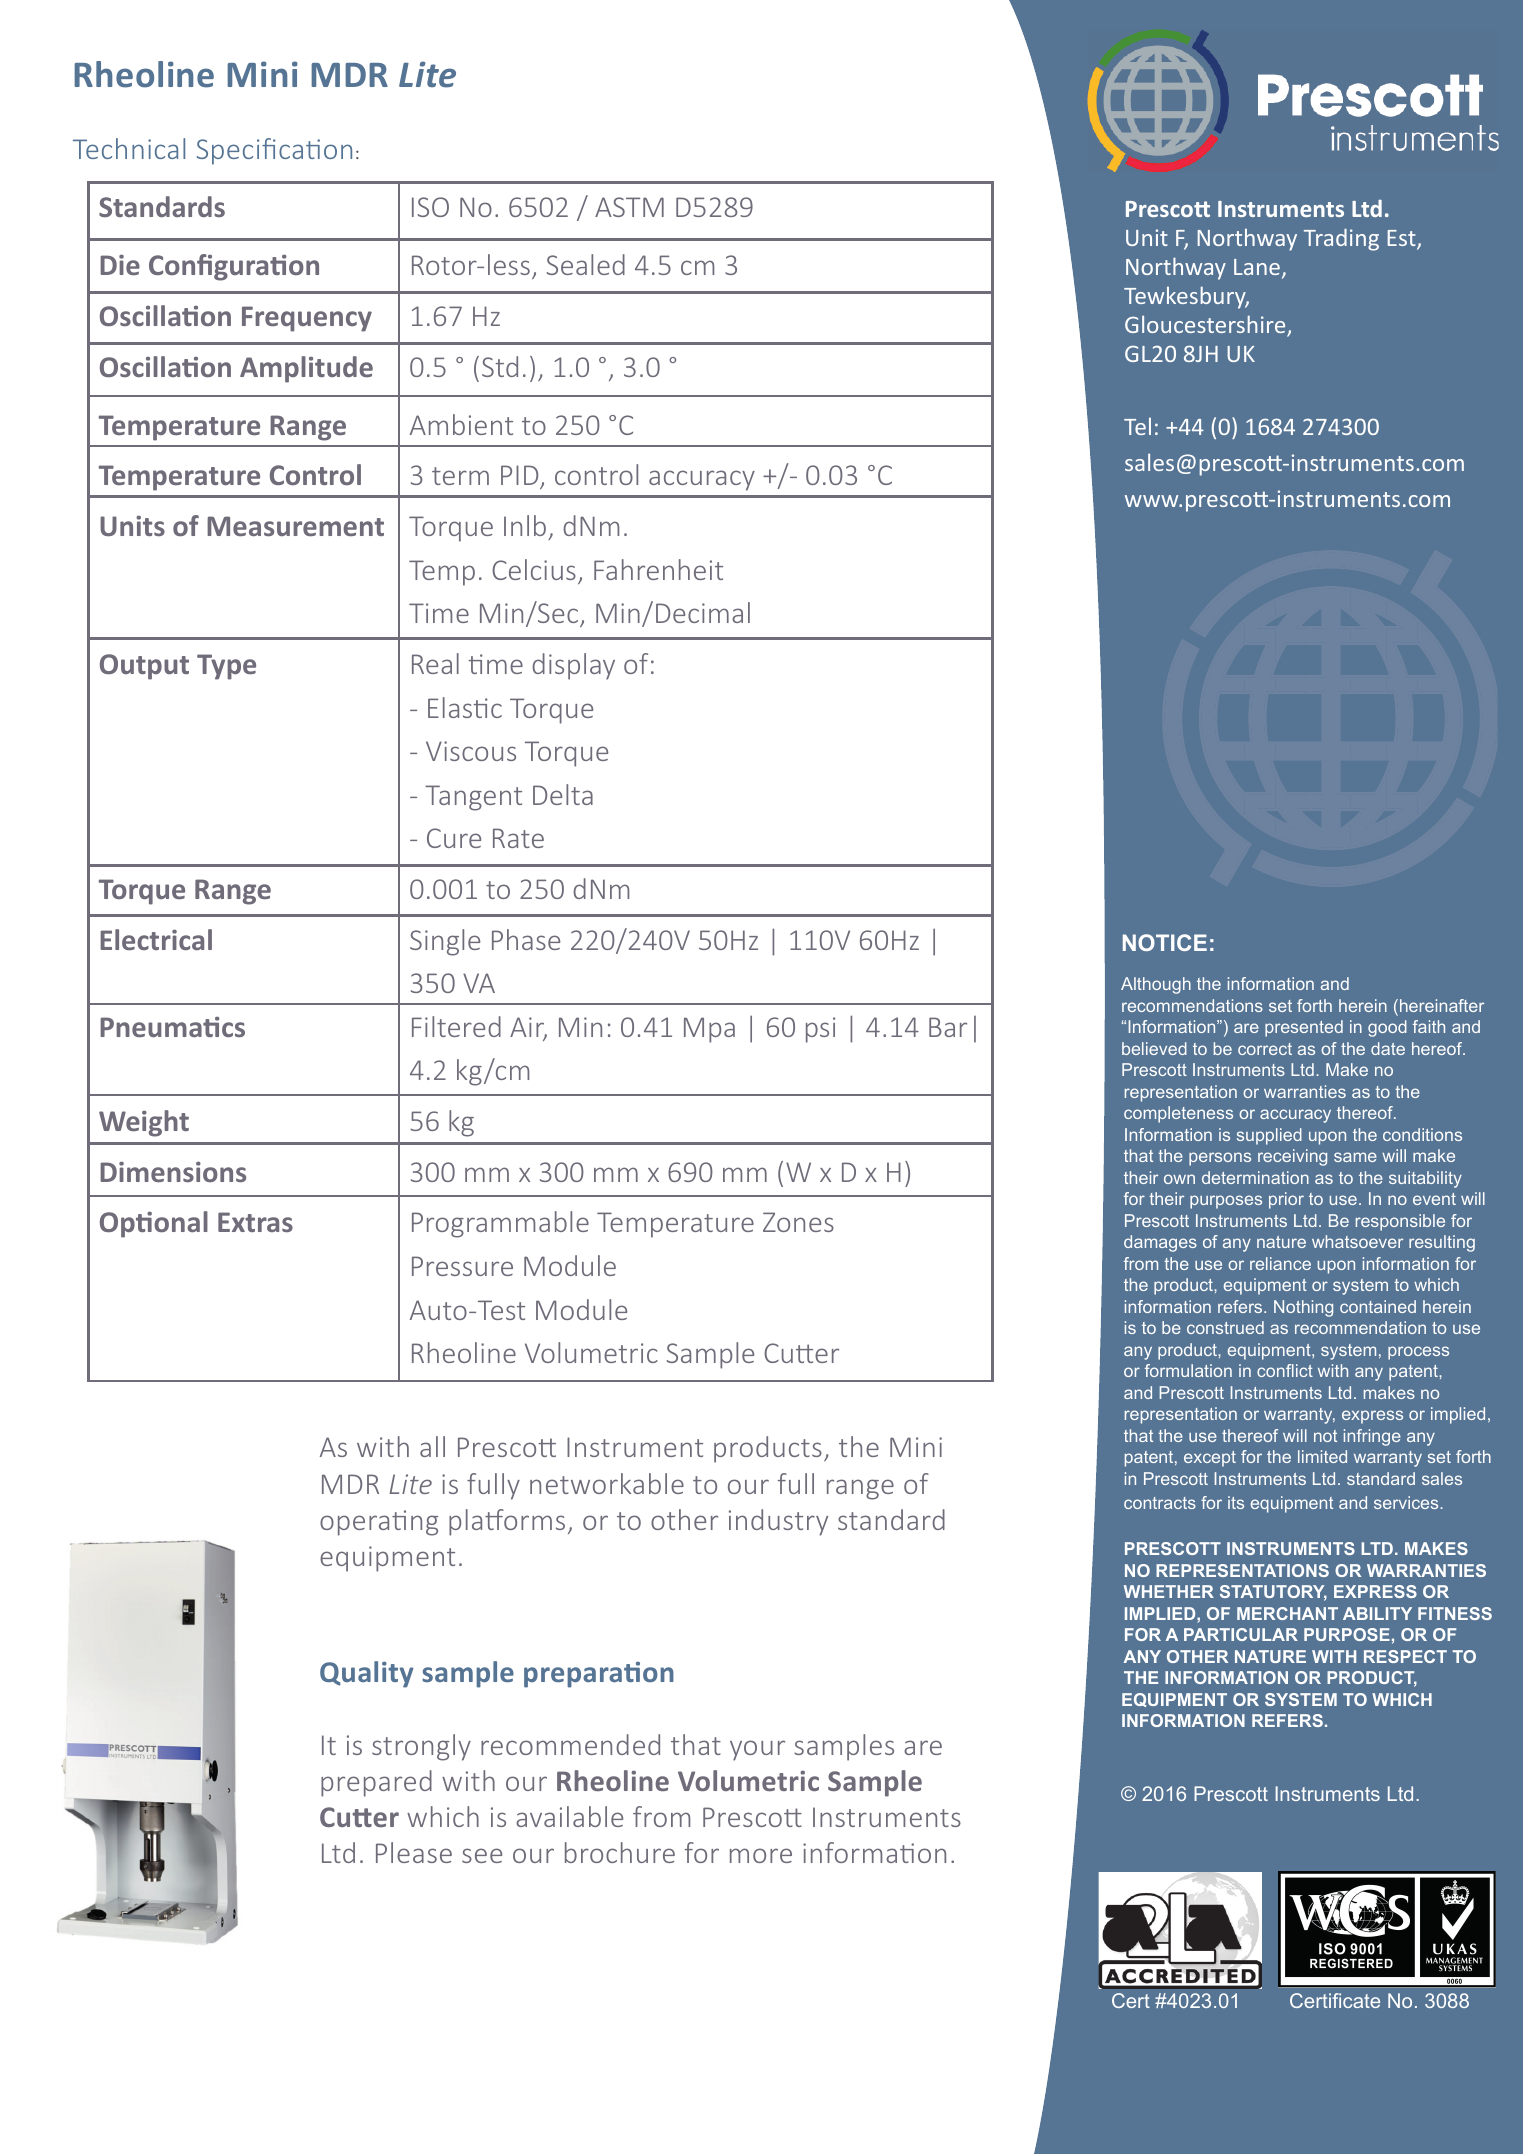 The height and width of the image is (2154, 1523). Describe the element at coordinates (1304, 1370) in the image. I see `ict` at that location.
